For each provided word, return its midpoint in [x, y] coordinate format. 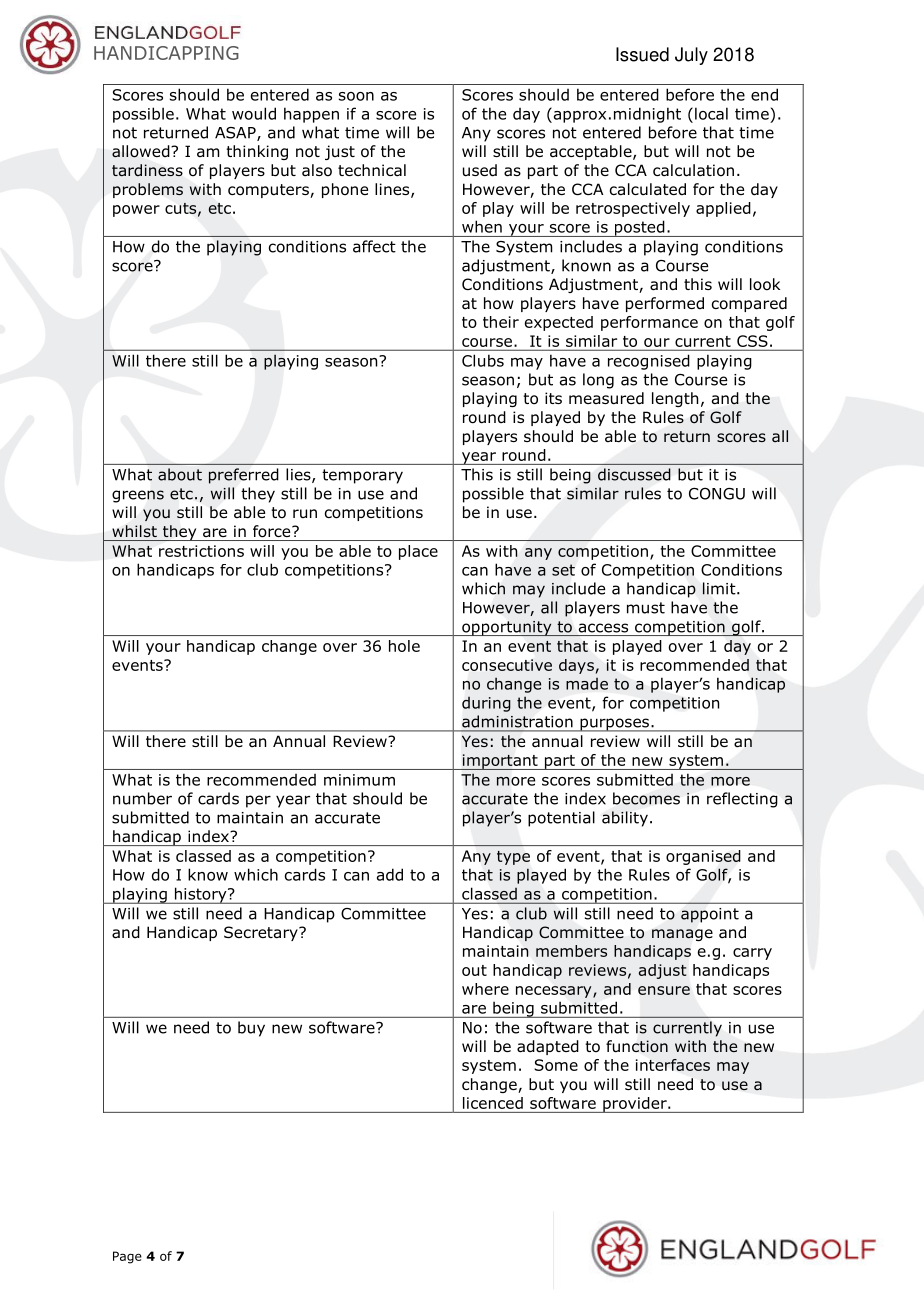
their [501, 322]
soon [356, 96]
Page [127, 1257]
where [485, 989]
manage [682, 935]
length [675, 399]
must [646, 608]
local [711, 113]
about [180, 474]
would [254, 113]
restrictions [201, 551]
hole [404, 646]
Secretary [262, 933]
